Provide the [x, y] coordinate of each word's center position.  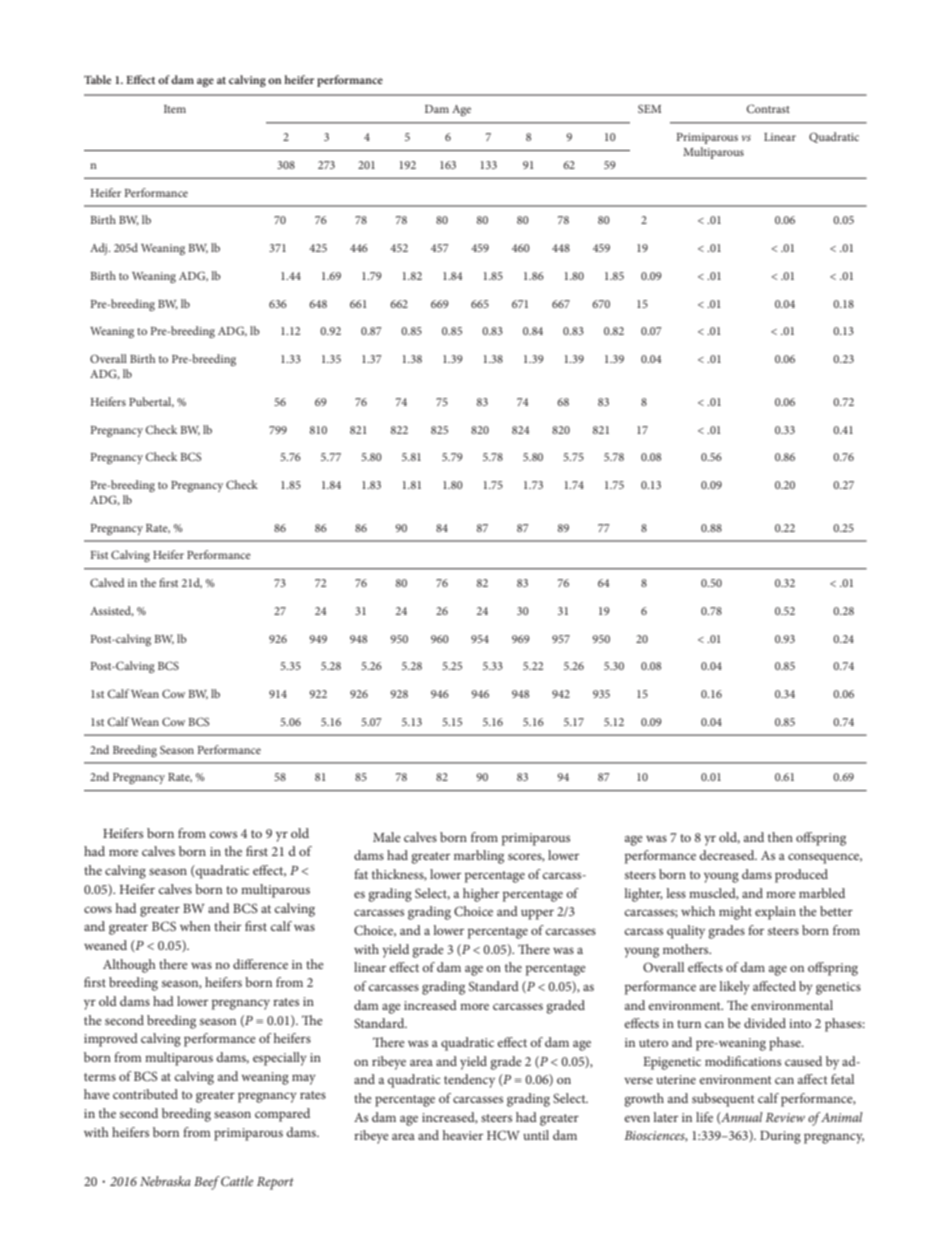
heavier [463, 1135]
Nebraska [165, 1181]
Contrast [768, 108]
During [780, 1137]
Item [175, 109]
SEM [649, 109]
